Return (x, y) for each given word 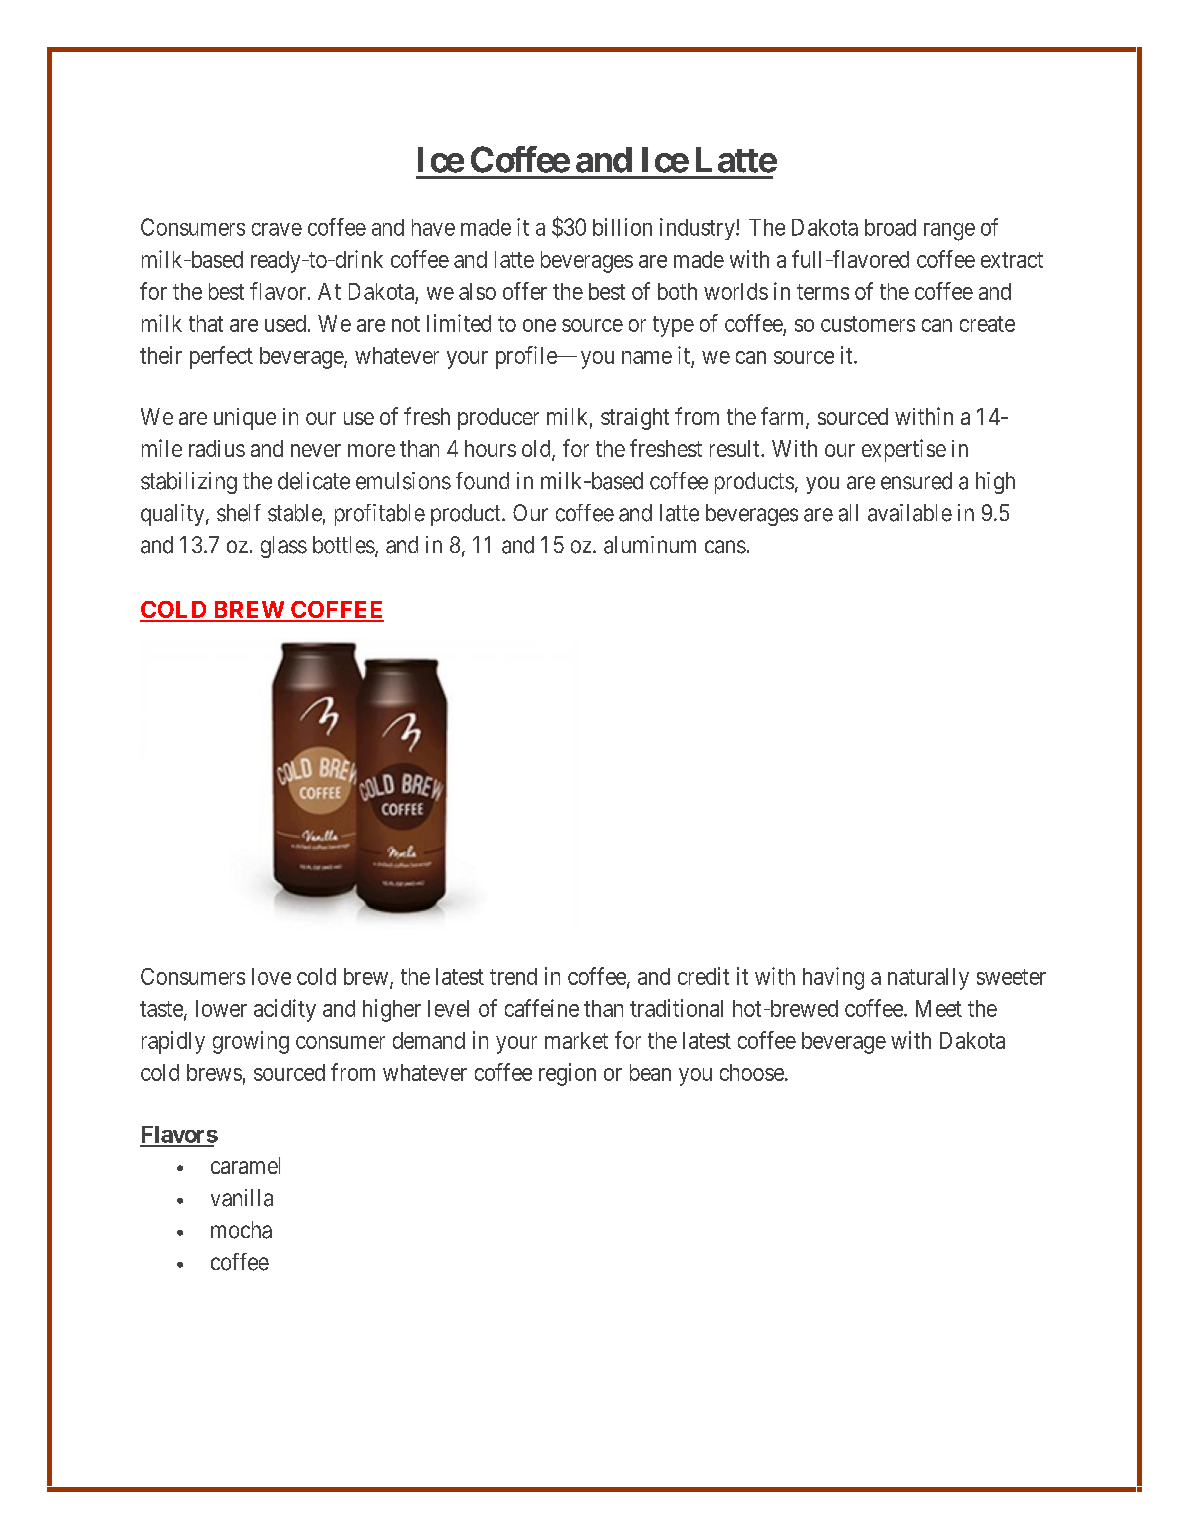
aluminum (650, 545)
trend (513, 976)
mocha (241, 1230)
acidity (285, 1010)
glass (284, 547)
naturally (928, 979)
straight (635, 419)
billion (622, 227)
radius (217, 448)
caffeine (542, 1008)
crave (277, 229)
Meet (939, 1008)
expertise (904, 450)
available (910, 513)
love (271, 976)
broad (890, 227)
